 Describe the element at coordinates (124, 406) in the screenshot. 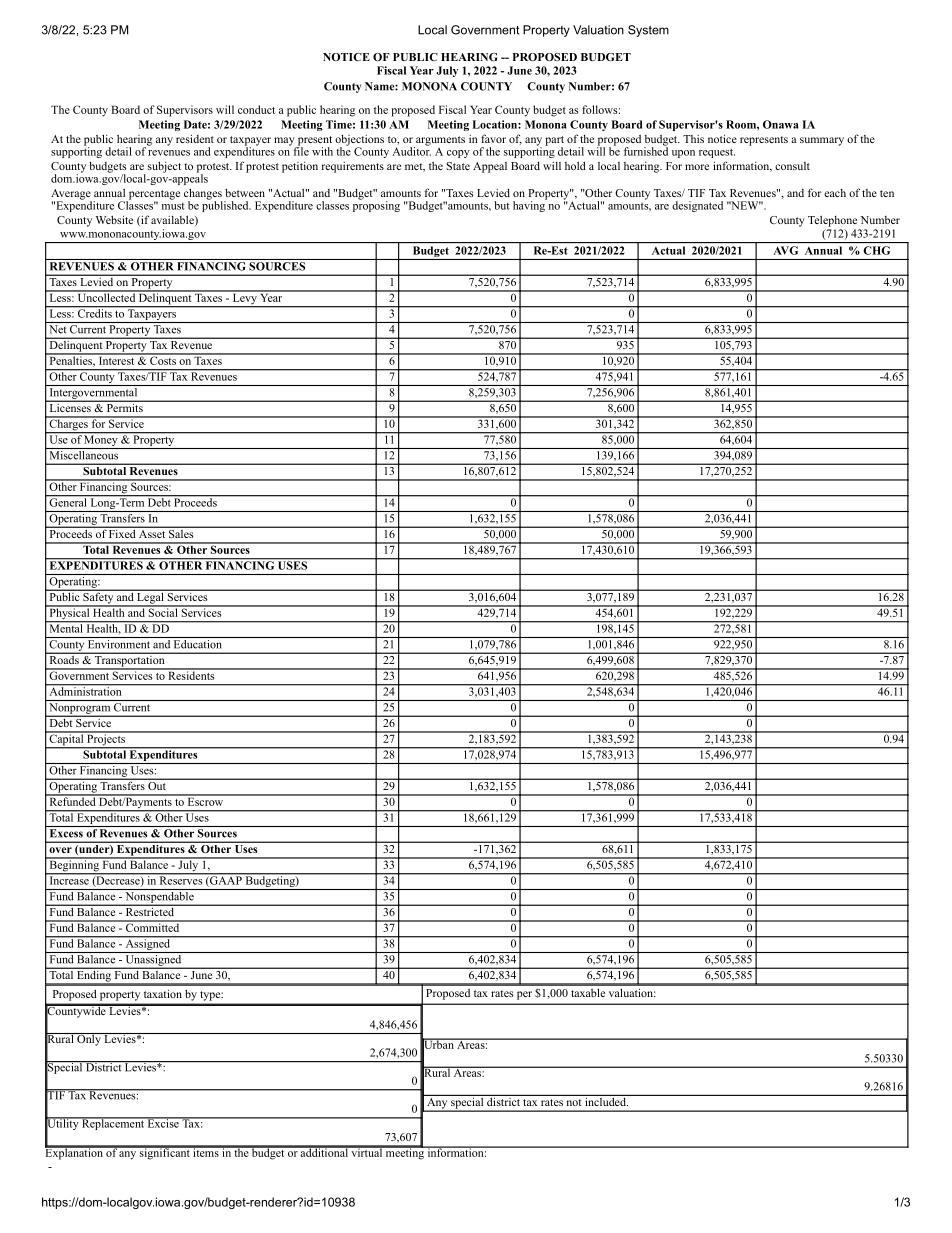

I see `Permits` at that location.
